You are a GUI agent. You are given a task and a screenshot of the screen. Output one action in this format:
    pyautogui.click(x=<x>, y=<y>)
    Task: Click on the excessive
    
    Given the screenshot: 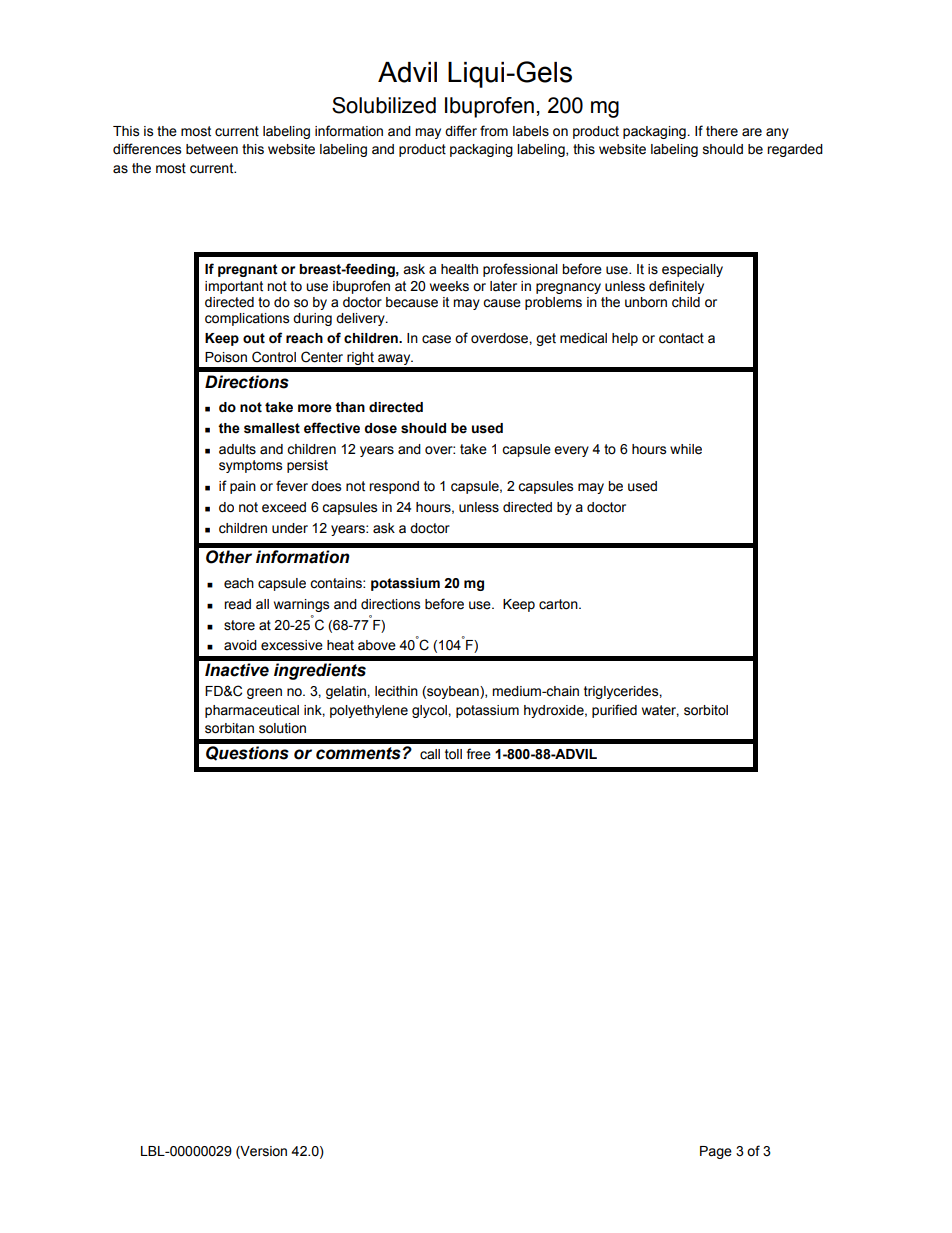 What is the action you would take?
    pyautogui.click(x=292, y=645)
